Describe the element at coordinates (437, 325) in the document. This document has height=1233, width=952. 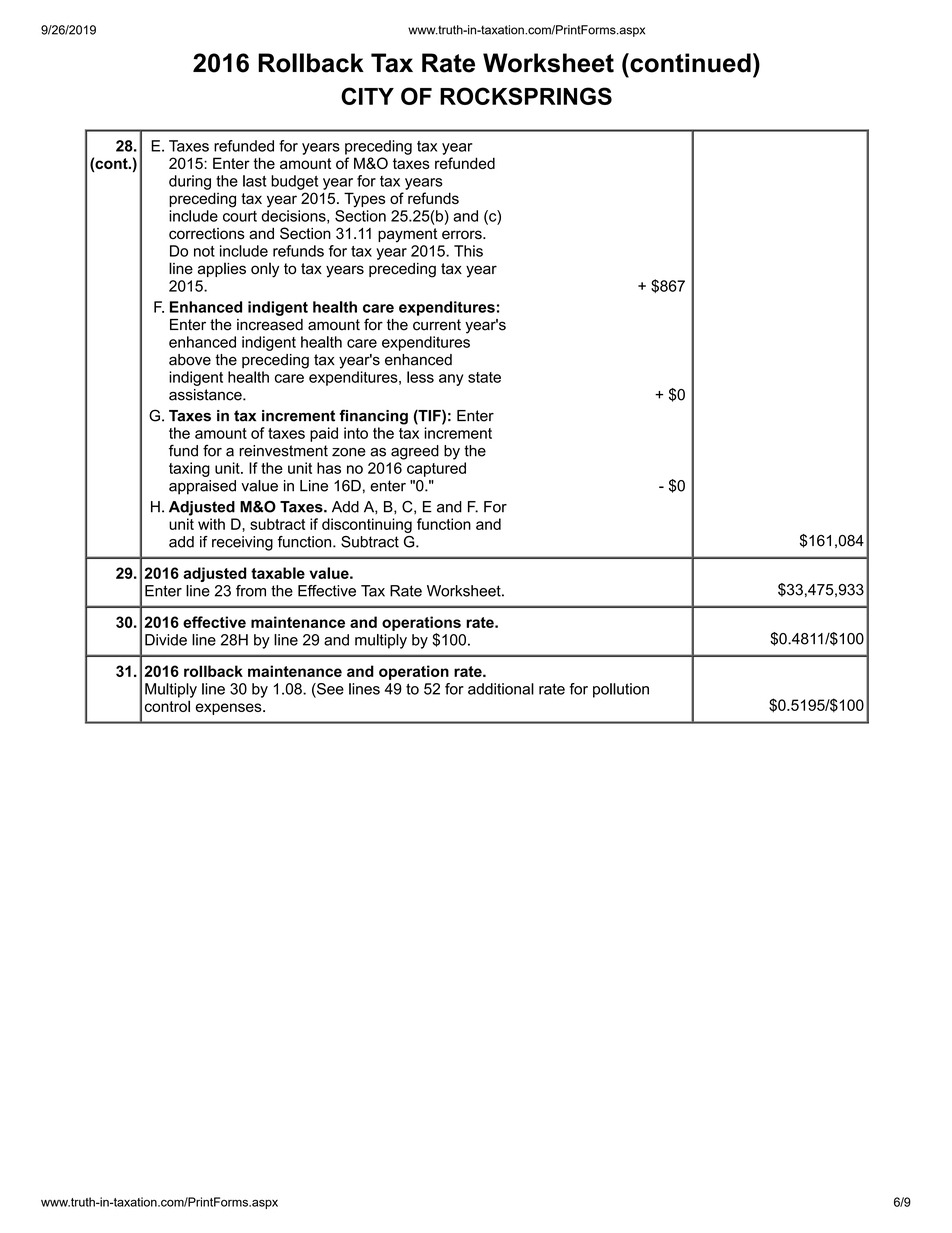
I see `current` at that location.
